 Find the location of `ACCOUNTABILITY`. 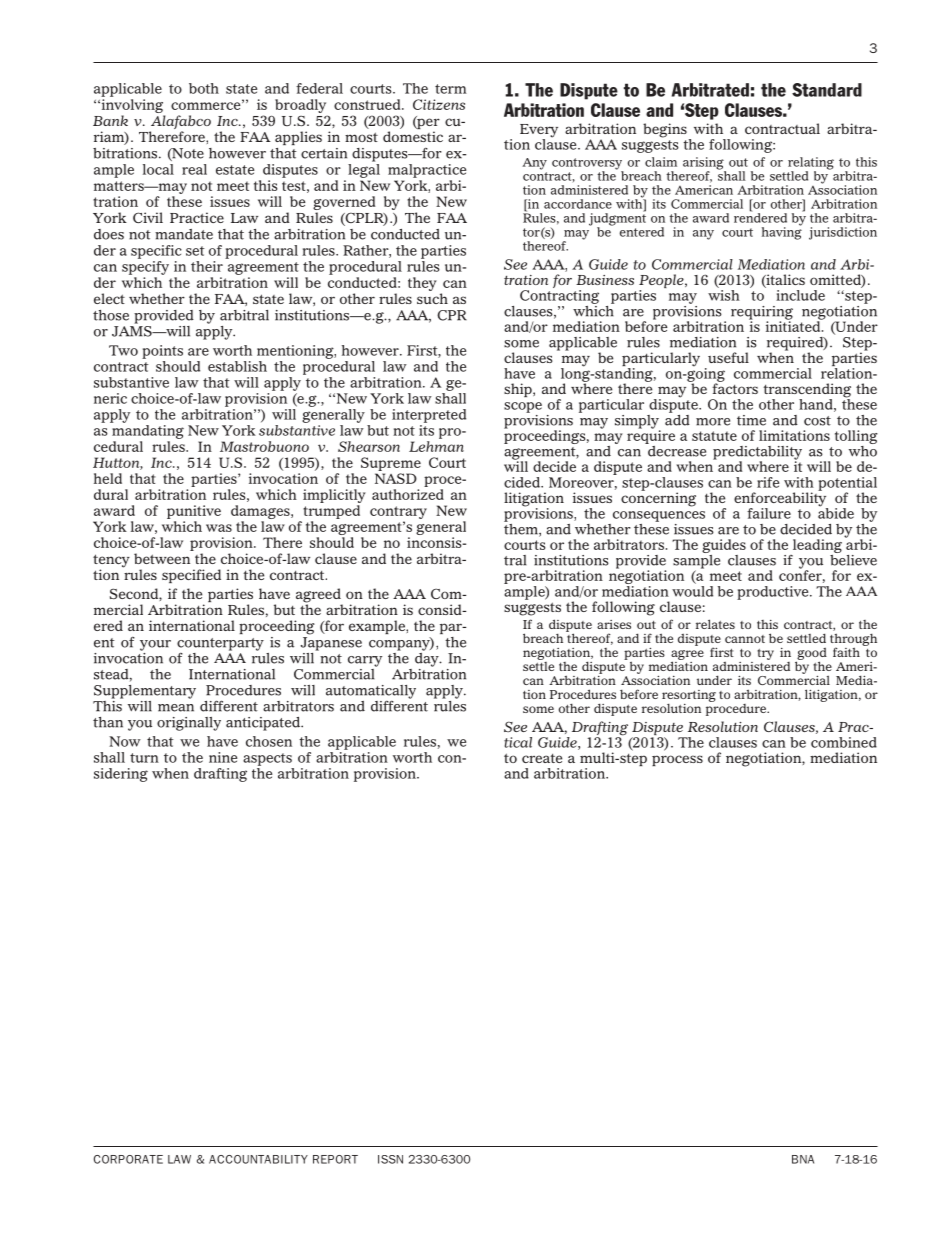

ACCOUNTABILITY is located at coordinates (258, 1159).
